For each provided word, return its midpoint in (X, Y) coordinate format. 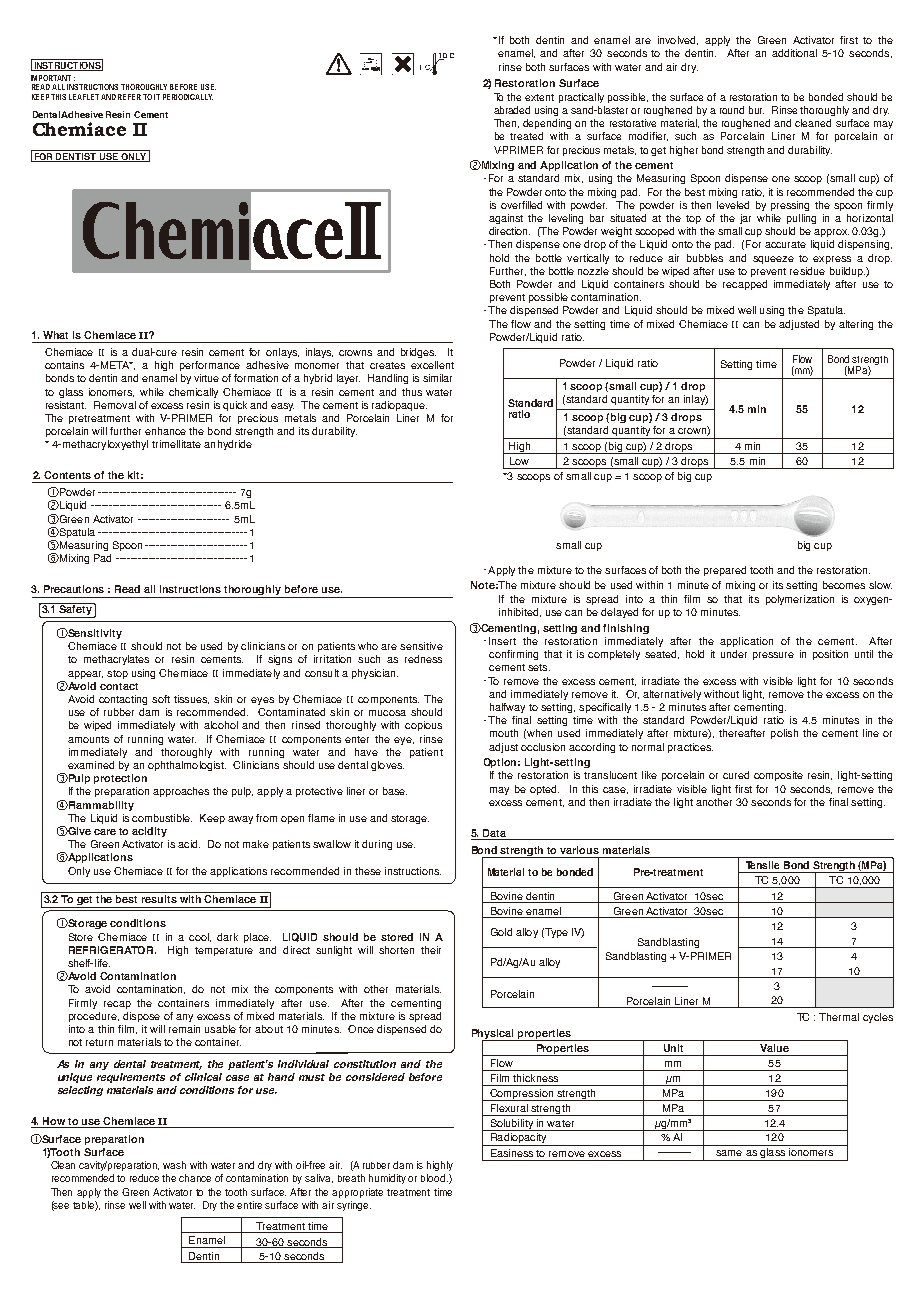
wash (174, 1165)
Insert (502, 641)
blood (434, 1178)
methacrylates (116, 660)
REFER (129, 97)
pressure (773, 656)
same (729, 1153)
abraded (512, 110)
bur (756, 110)
